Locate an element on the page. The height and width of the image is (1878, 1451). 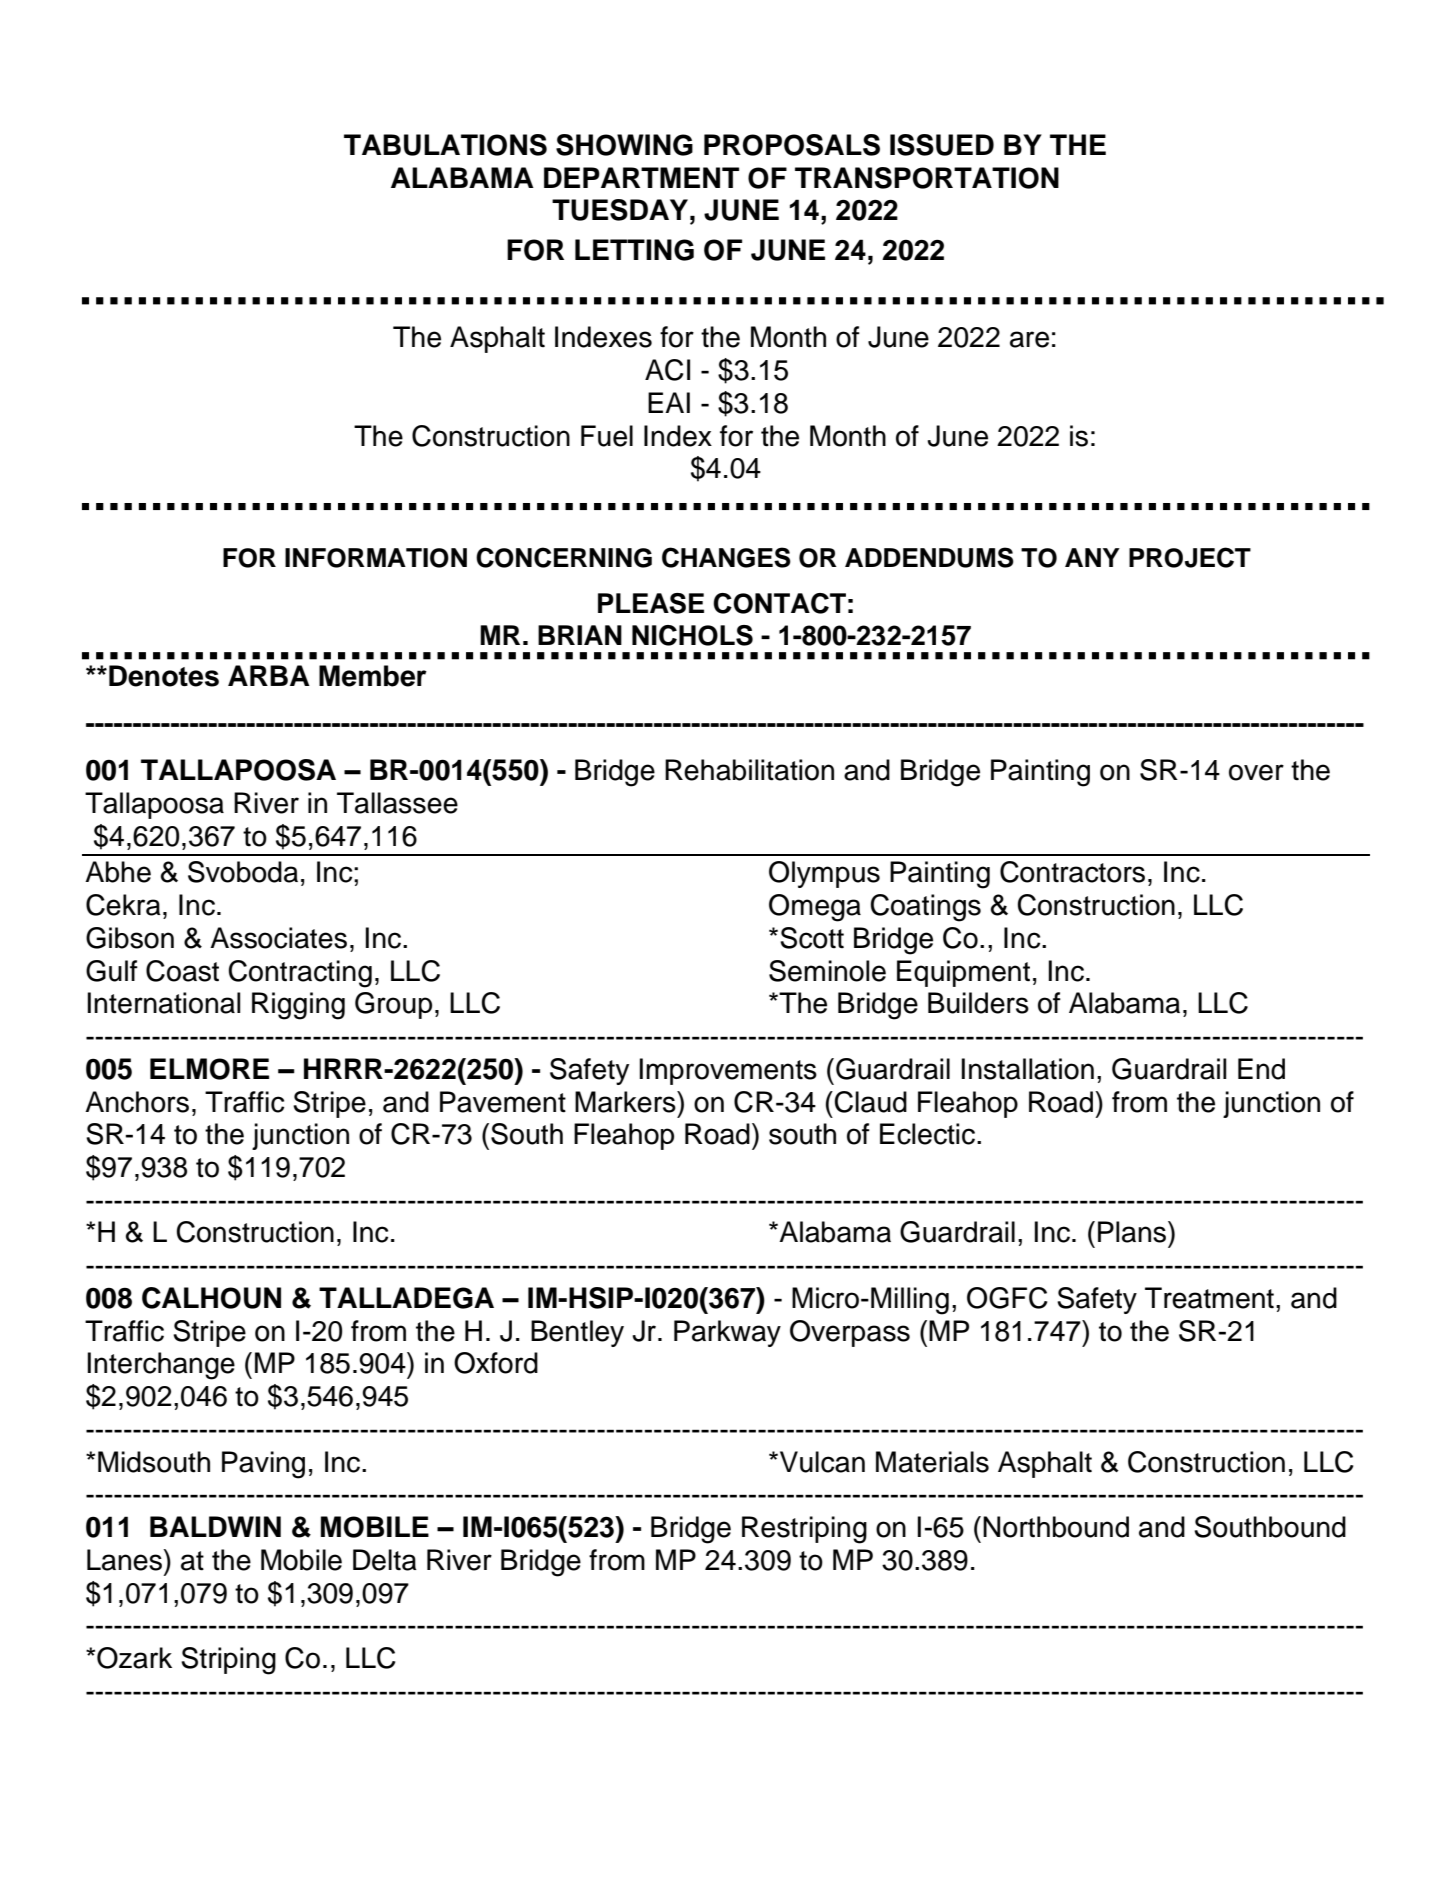
ISSUED is located at coordinates (942, 145).
